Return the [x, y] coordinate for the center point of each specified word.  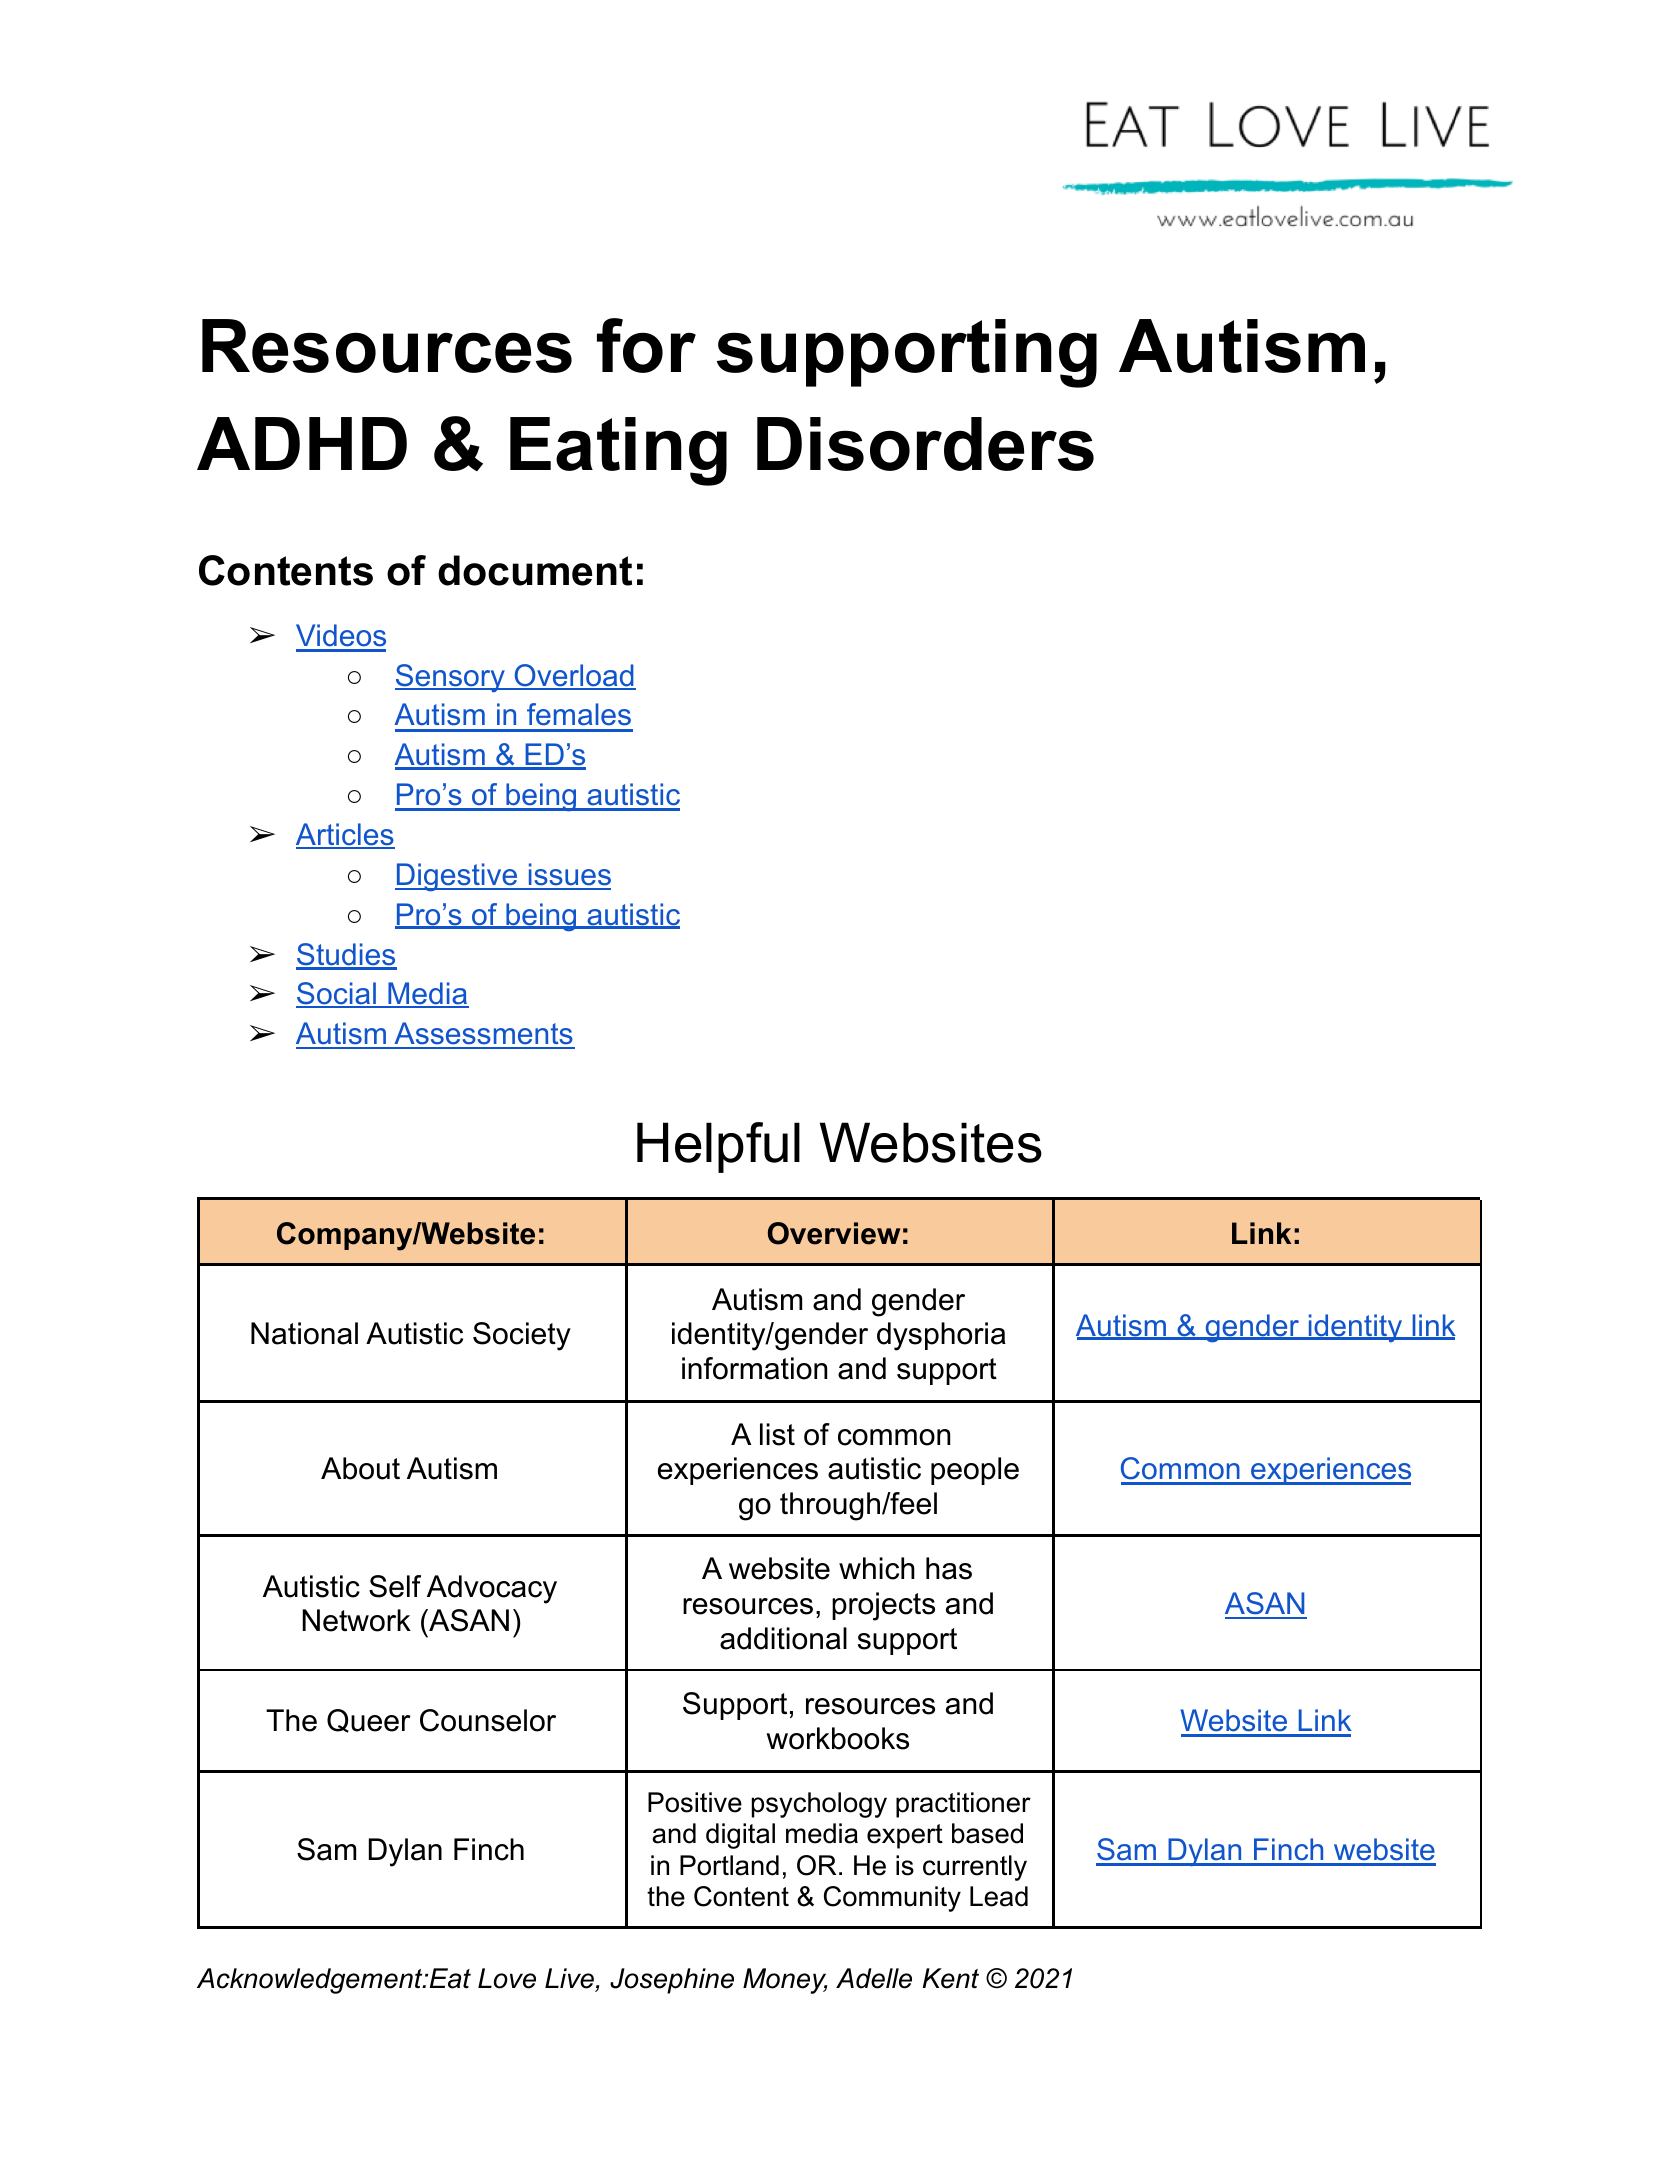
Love [507, 1978]
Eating [618, 451]
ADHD [302, 443]
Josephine [672, 1981]
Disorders [925, 444]
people [975, 1471]
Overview [834, 1233]
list [777, 1434]
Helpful [718, 1147]
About [360, 1468]
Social [337, 995]
